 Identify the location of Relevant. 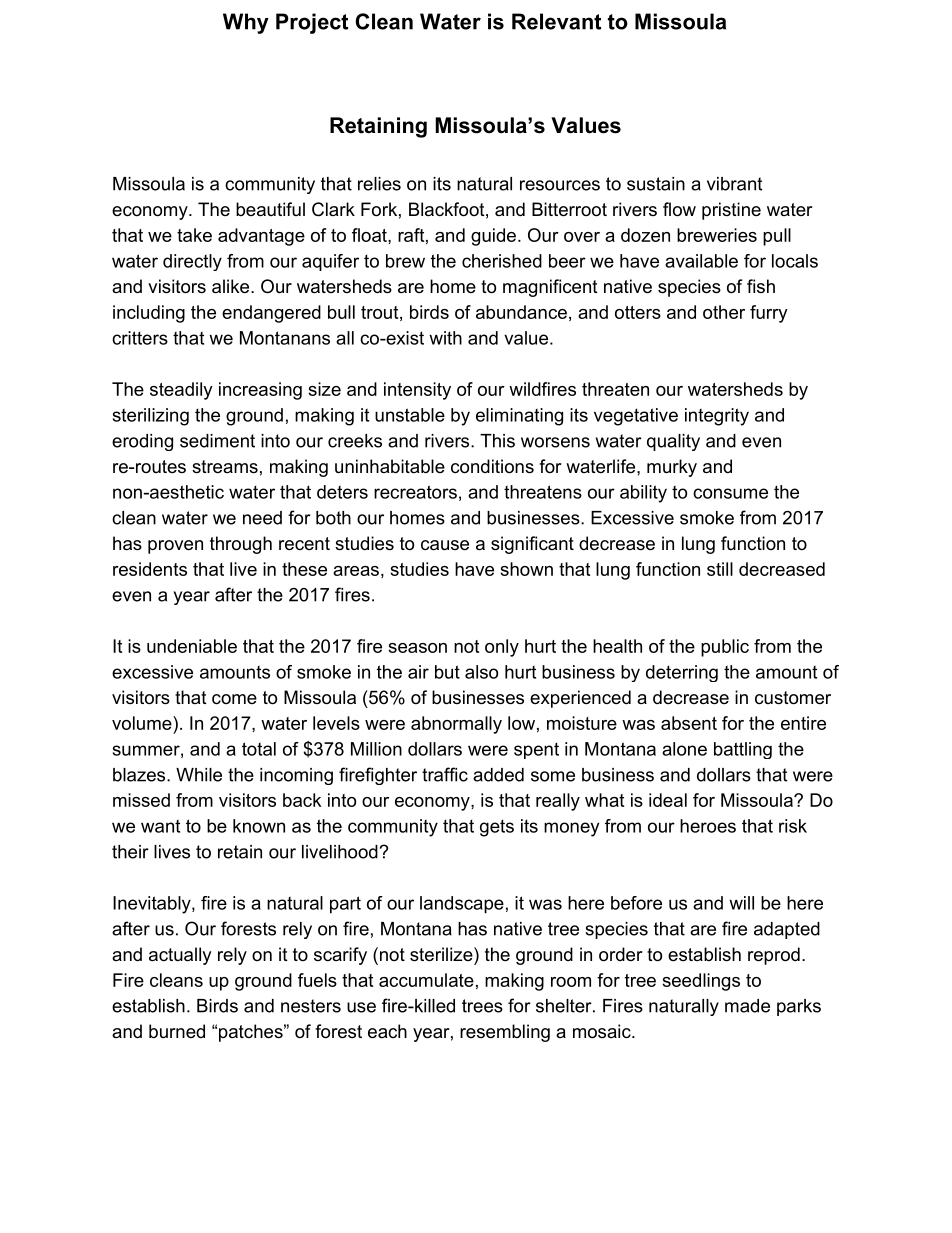
(556, 21).
